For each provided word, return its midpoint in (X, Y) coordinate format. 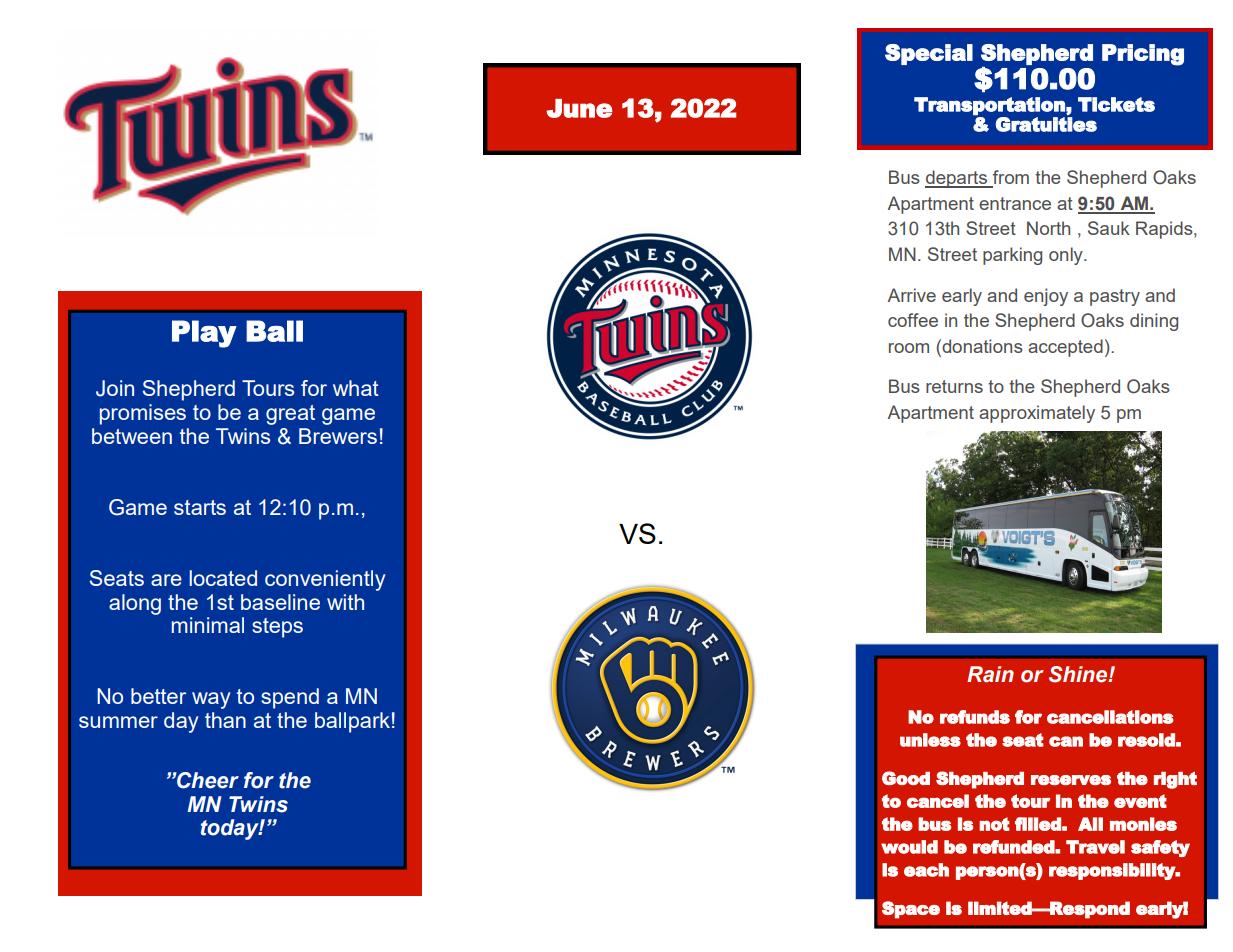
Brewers (338, 436)
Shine (1079, 674)
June (579, 108)
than (225, 720)
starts (200, 507)
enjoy (1046, 297)
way (211, 700)
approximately (1037, 414)
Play (204, 334)
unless (930, 740)
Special (929, 54)
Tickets (1116, 104)
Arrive (912, 295)
